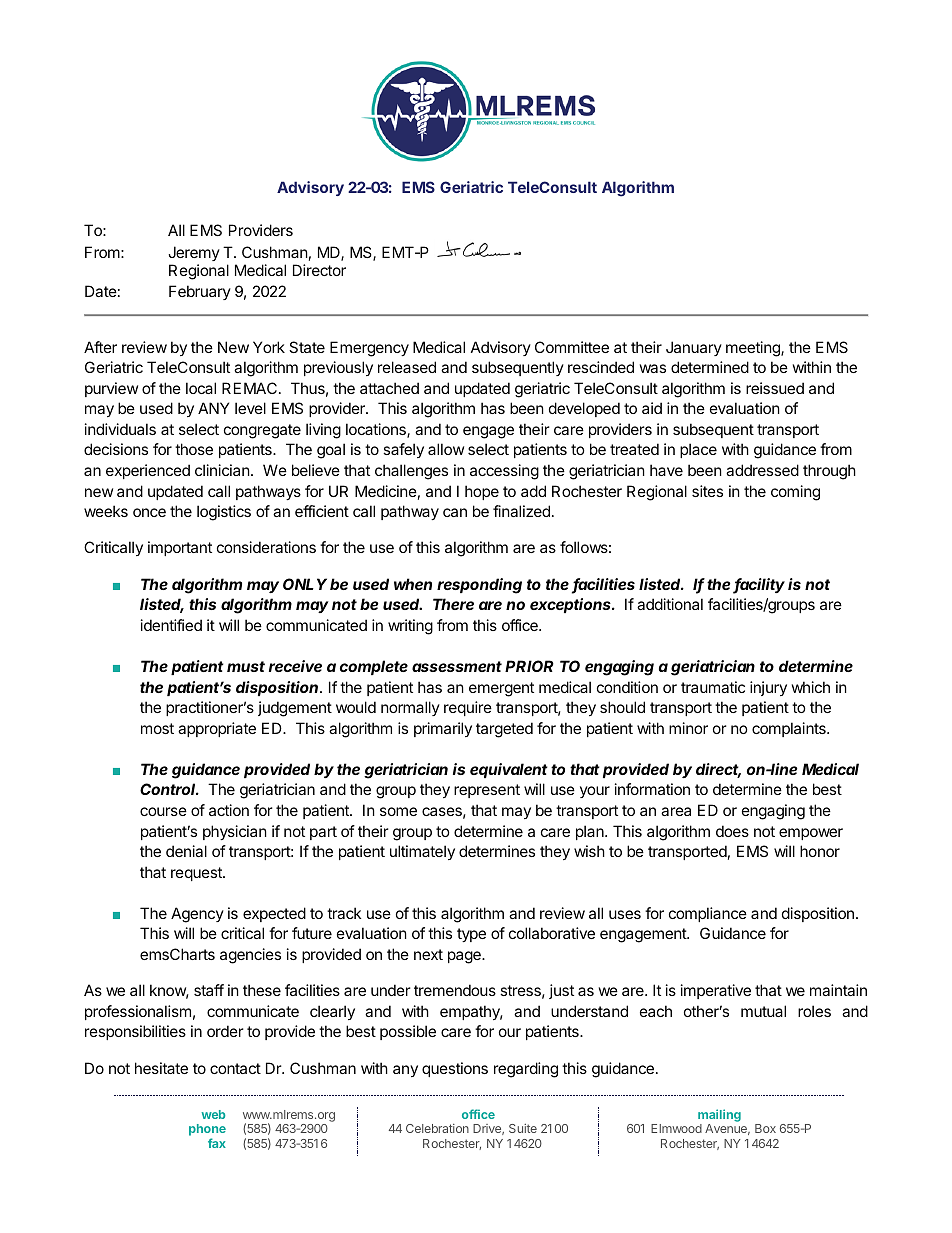 Image resolution: width=952 pixels, height=1233 pixels. Describe the element at coordinates (200, 292) in the image. I see `February` at that location.
